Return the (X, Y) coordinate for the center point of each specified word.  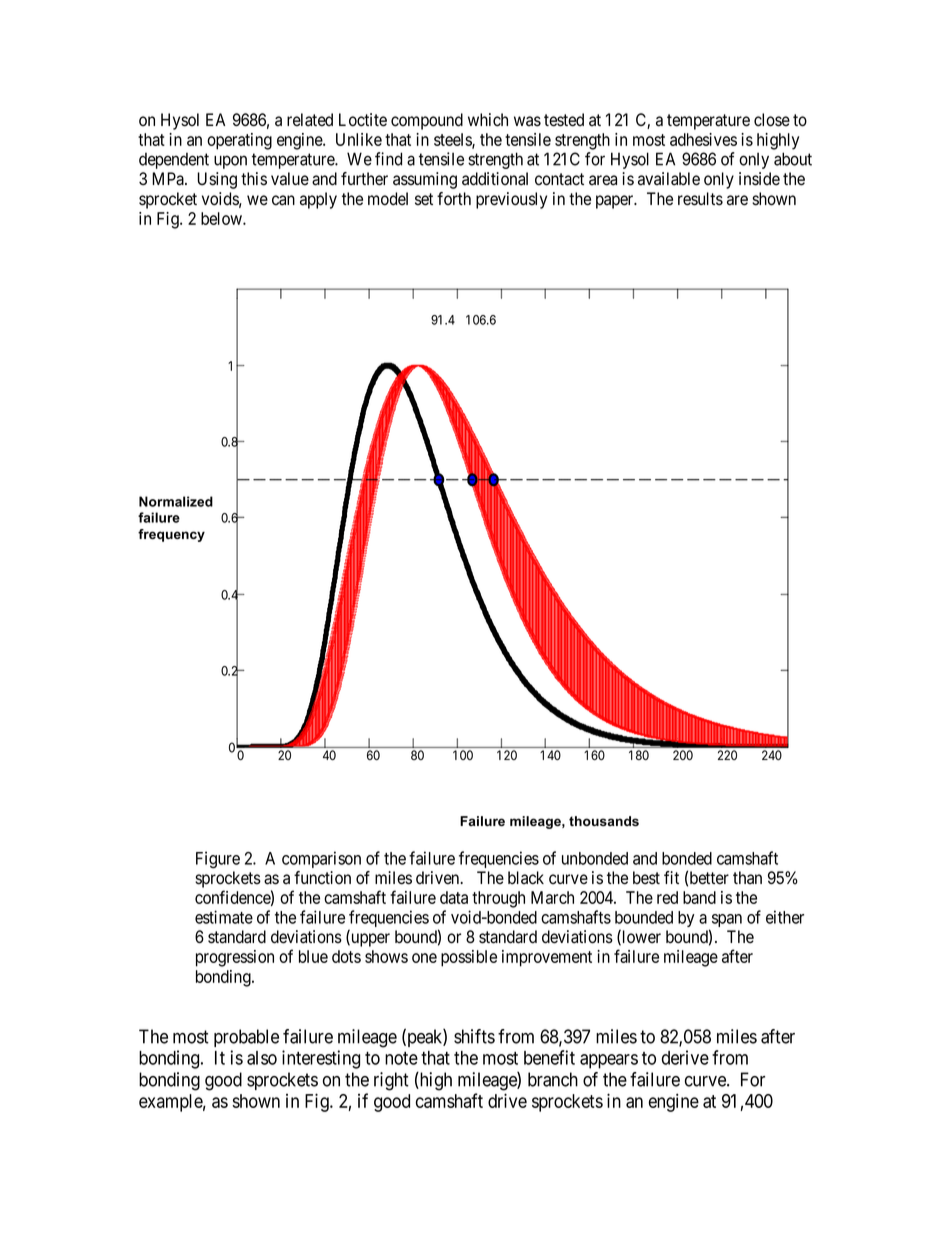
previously (511, 200)
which (488, 120)
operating (239, 141)
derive (685, 1057)
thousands (604, 821)
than (747, 877)
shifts (474, 1036)
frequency (171, 535)
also (262, 1058)
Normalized (176, 501)
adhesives (703, 139)
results (700, 199)
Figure (218, 860)
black (526, 878)
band (699, 897)
